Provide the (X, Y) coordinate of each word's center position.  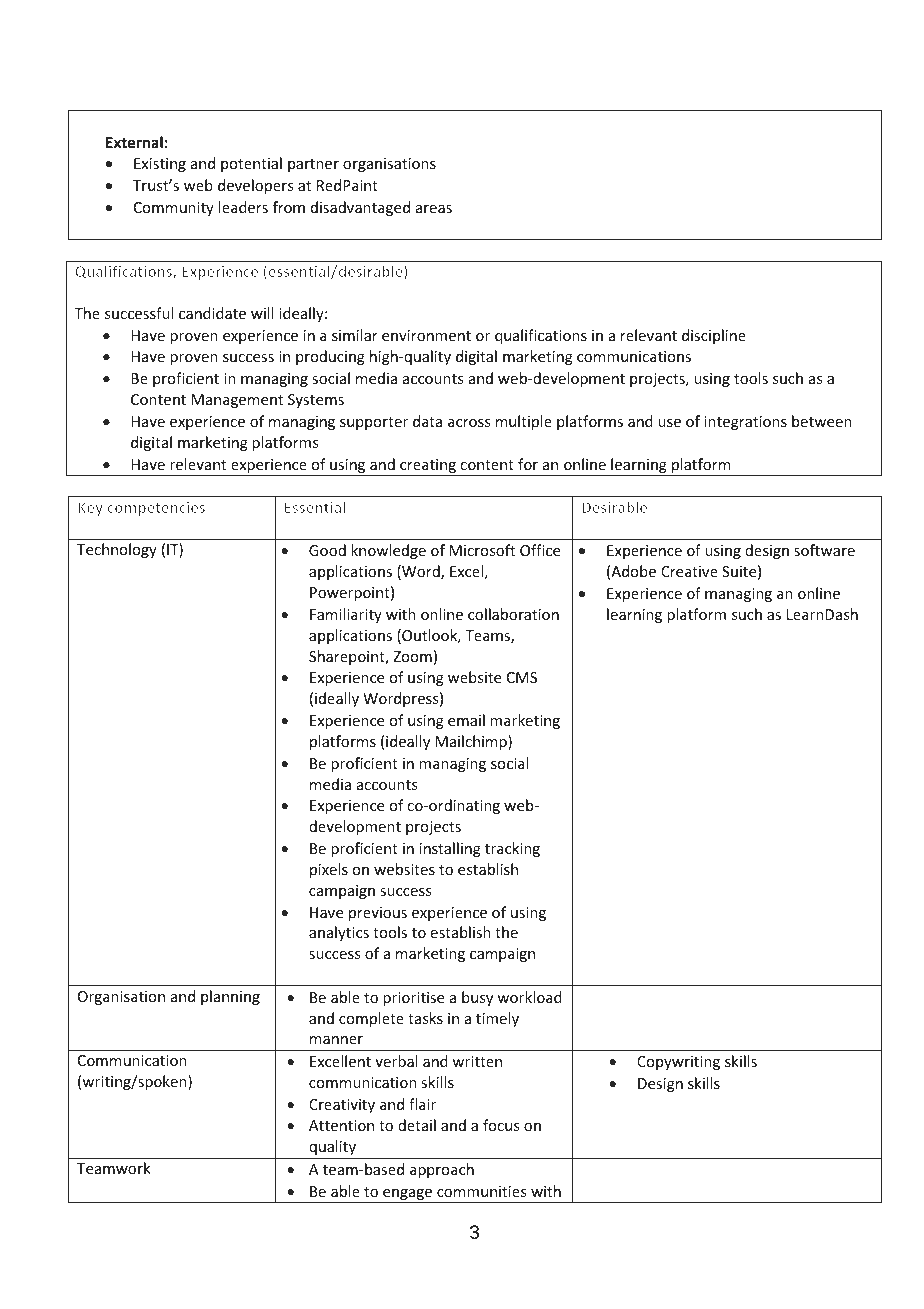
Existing (160, 165)
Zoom (412, 656)
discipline (714, 336)
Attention (341, 1125)
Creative (689, 571)
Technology (117, 550)
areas (434, 209)
